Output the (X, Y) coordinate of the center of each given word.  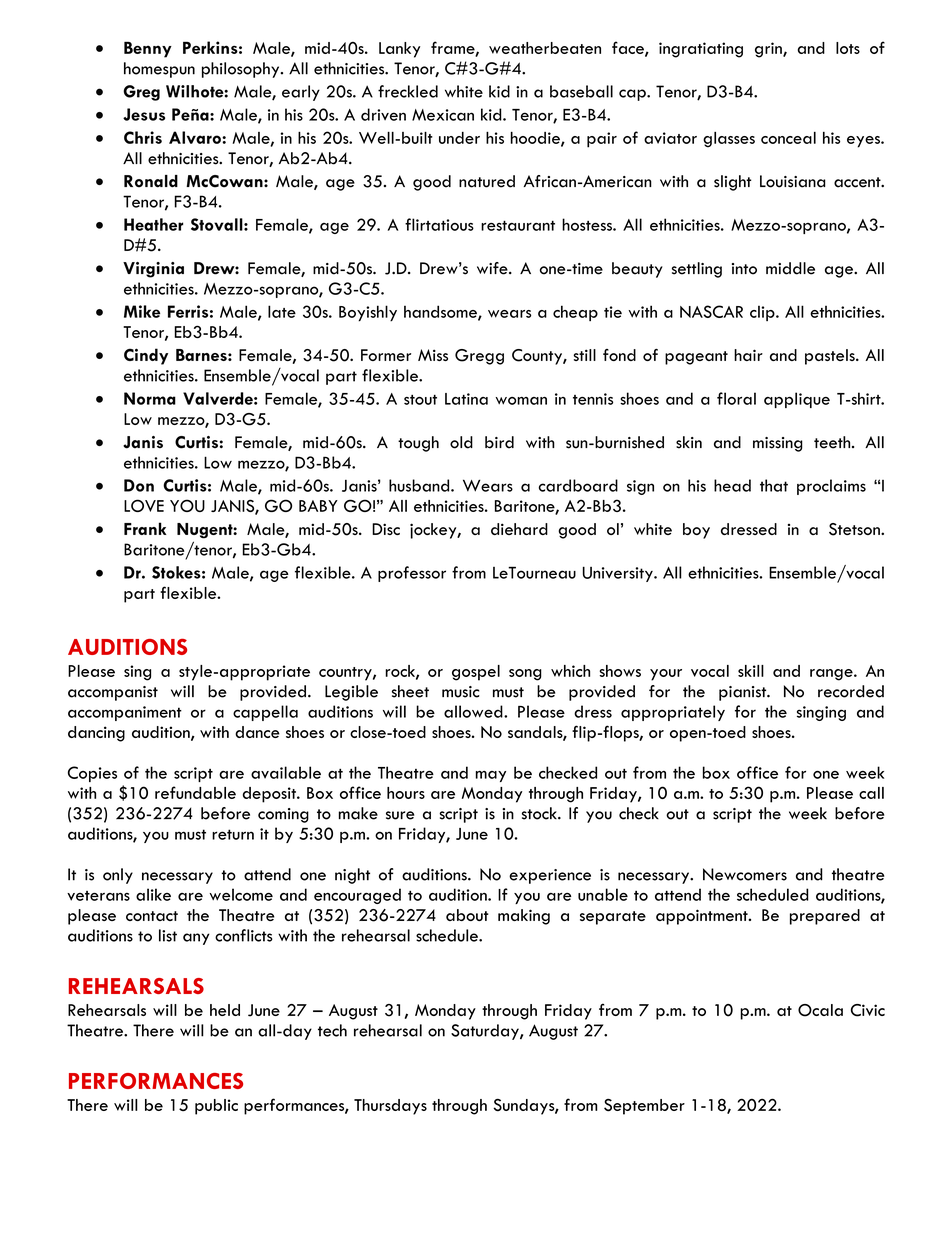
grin (769, 50)
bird (499, 442)
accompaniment (125, 713)
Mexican (443, 115)
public (216, 1107)
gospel (476, 673)
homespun (159, 70)
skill (751, 671)
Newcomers (745, 874)
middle (790, 268)
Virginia (153, 270)
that (774, 485)
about (467, 915)
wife (493, 268)
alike (153, 894)
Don (139, 485)
